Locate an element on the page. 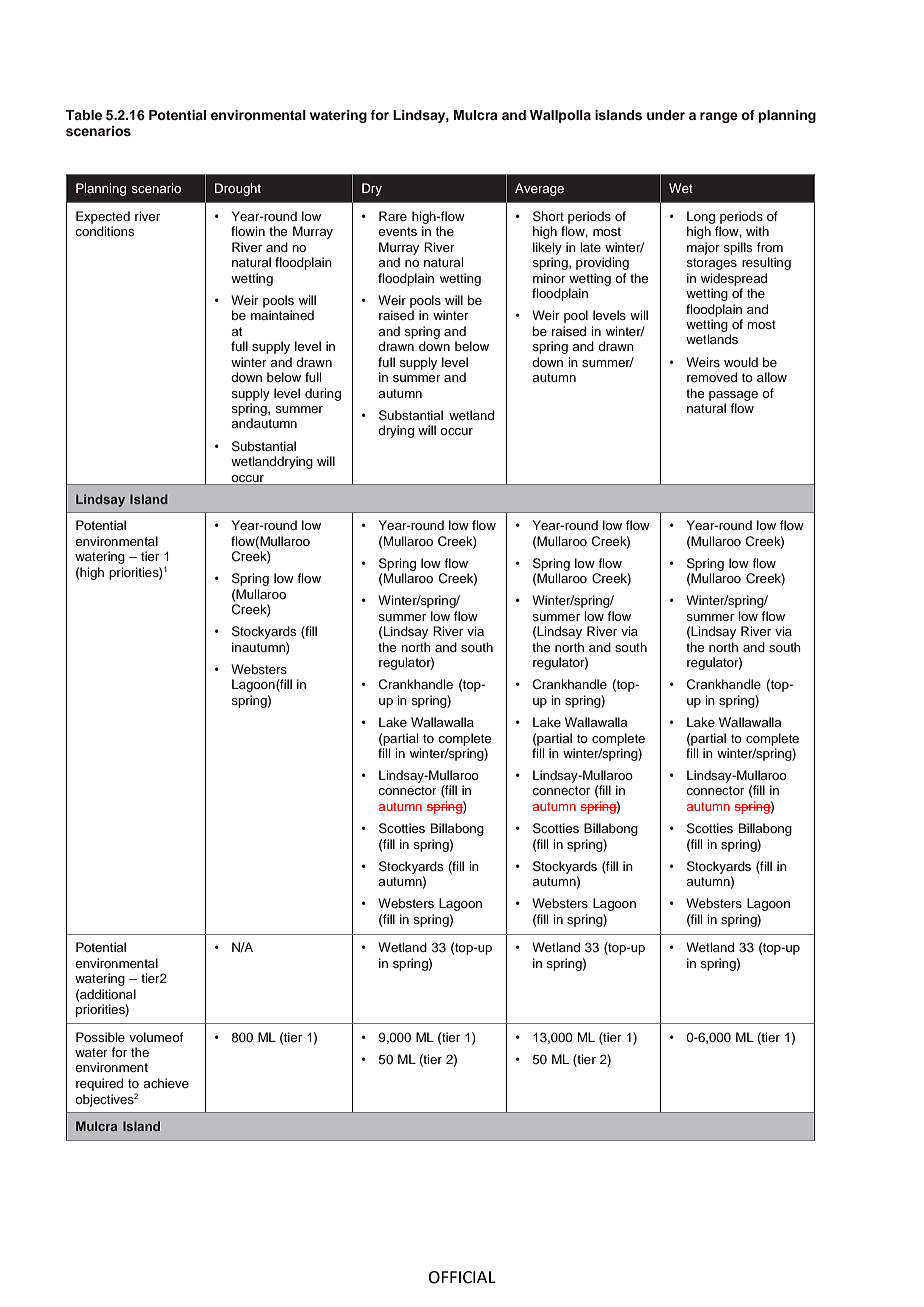 The width and height of the page is (924, 1307). achieve is located at coordinates (166, 1083).
